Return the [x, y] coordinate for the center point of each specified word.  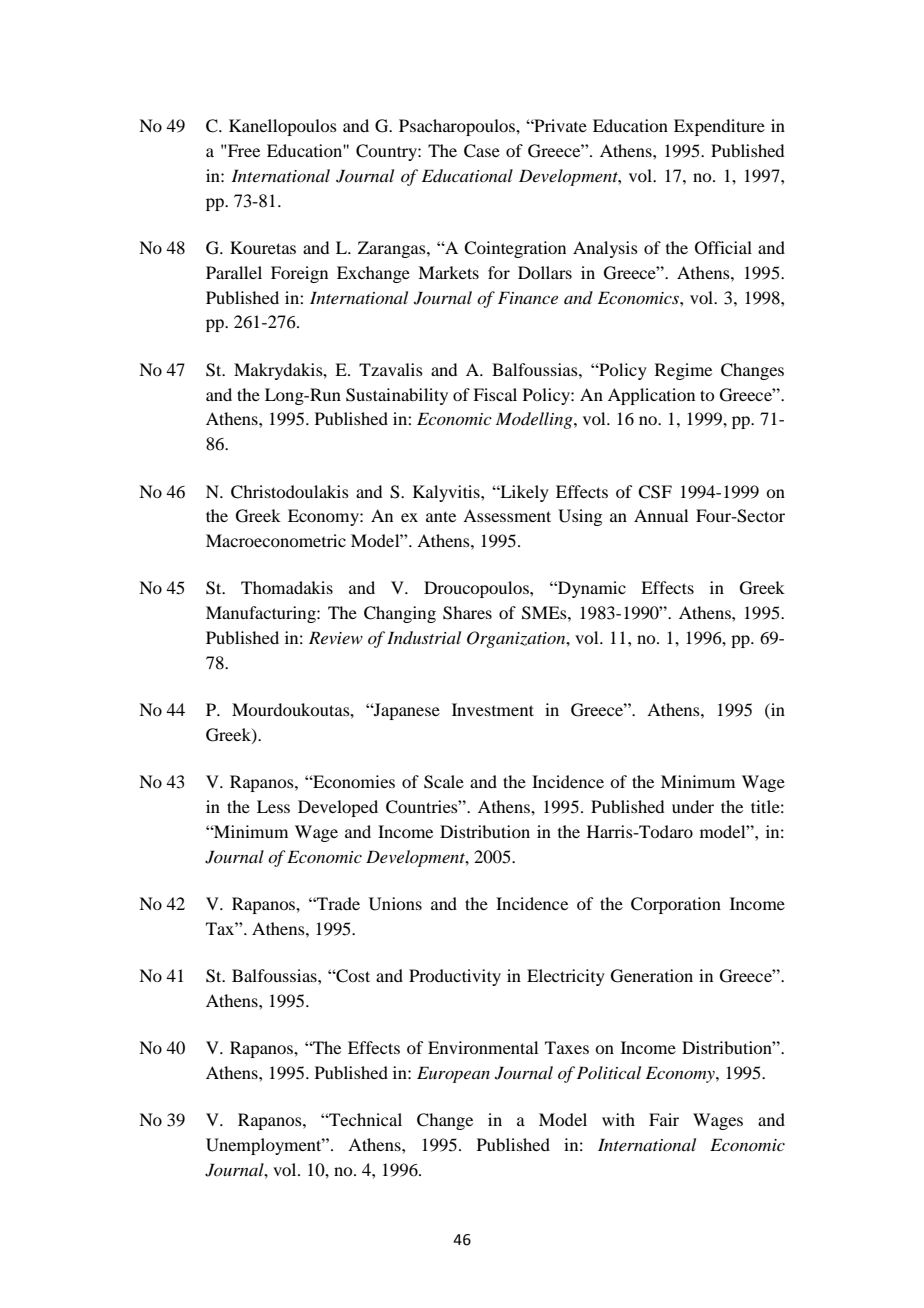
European [453, 1074]
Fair [664, 1119]
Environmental [483, 1047]
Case [482, 151]
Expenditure [719, 127]
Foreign [299, 274]
